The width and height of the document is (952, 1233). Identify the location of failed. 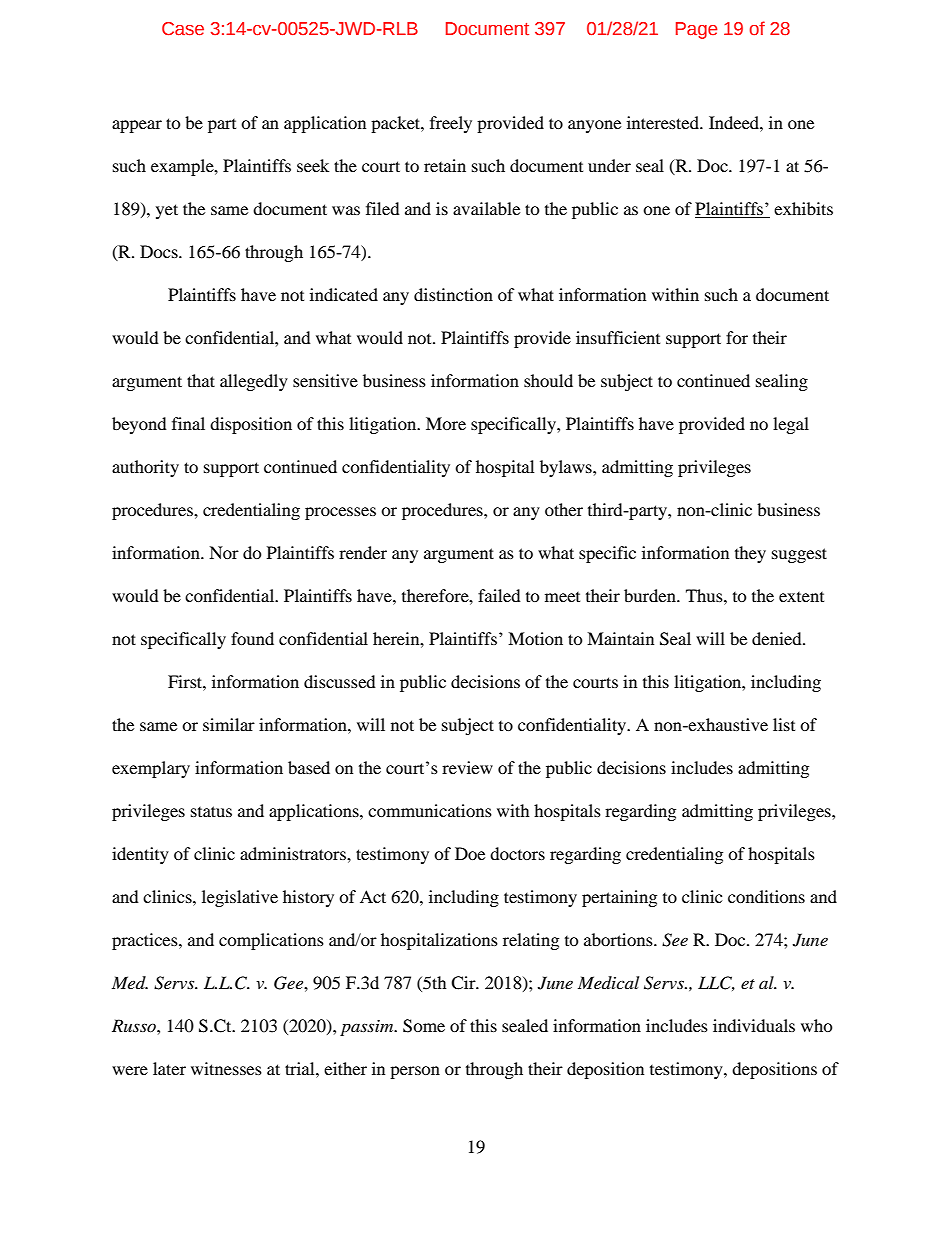
(499, 595).
